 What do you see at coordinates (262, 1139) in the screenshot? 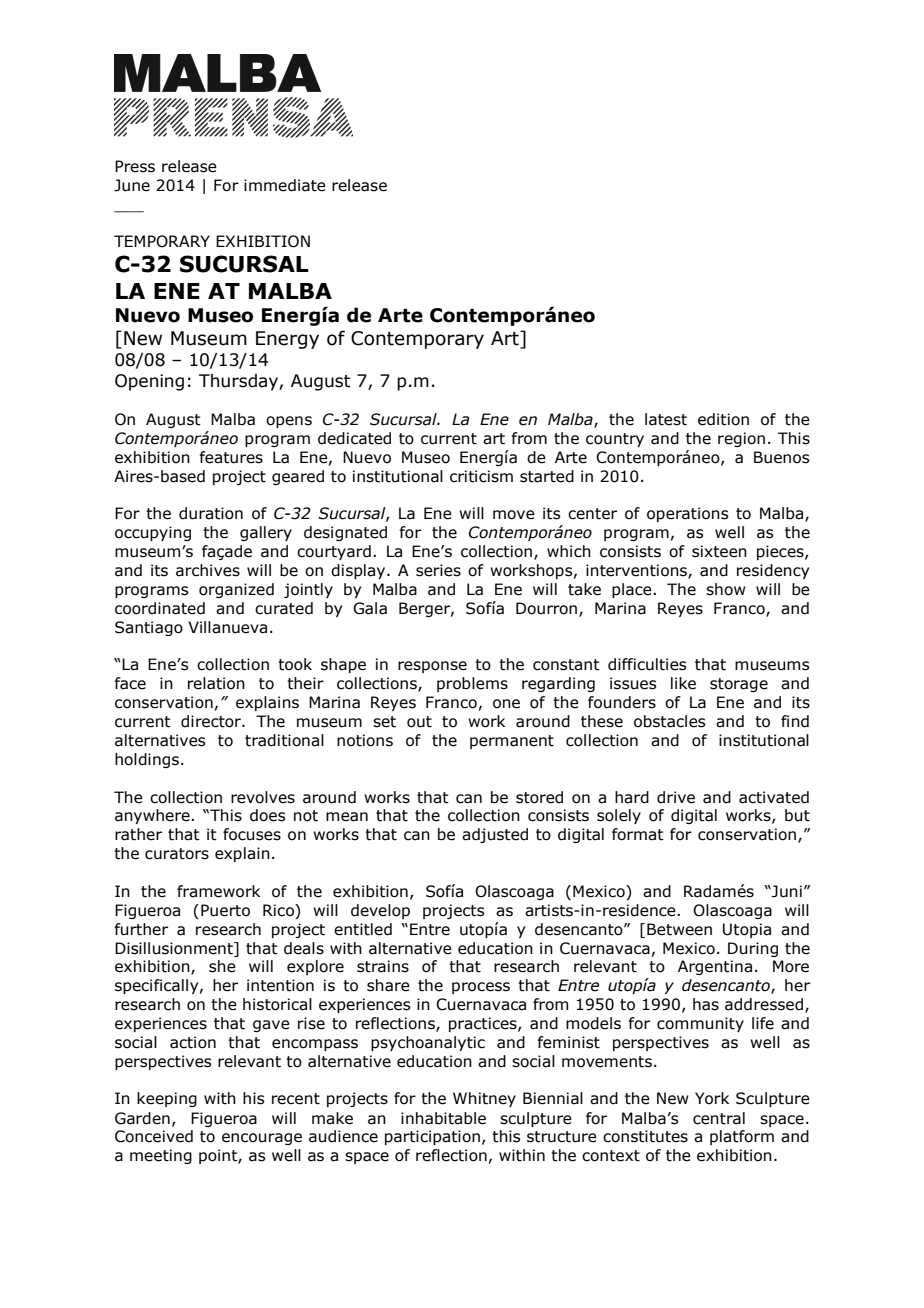
I see `encourage` at bounding box center [262, 1139].
